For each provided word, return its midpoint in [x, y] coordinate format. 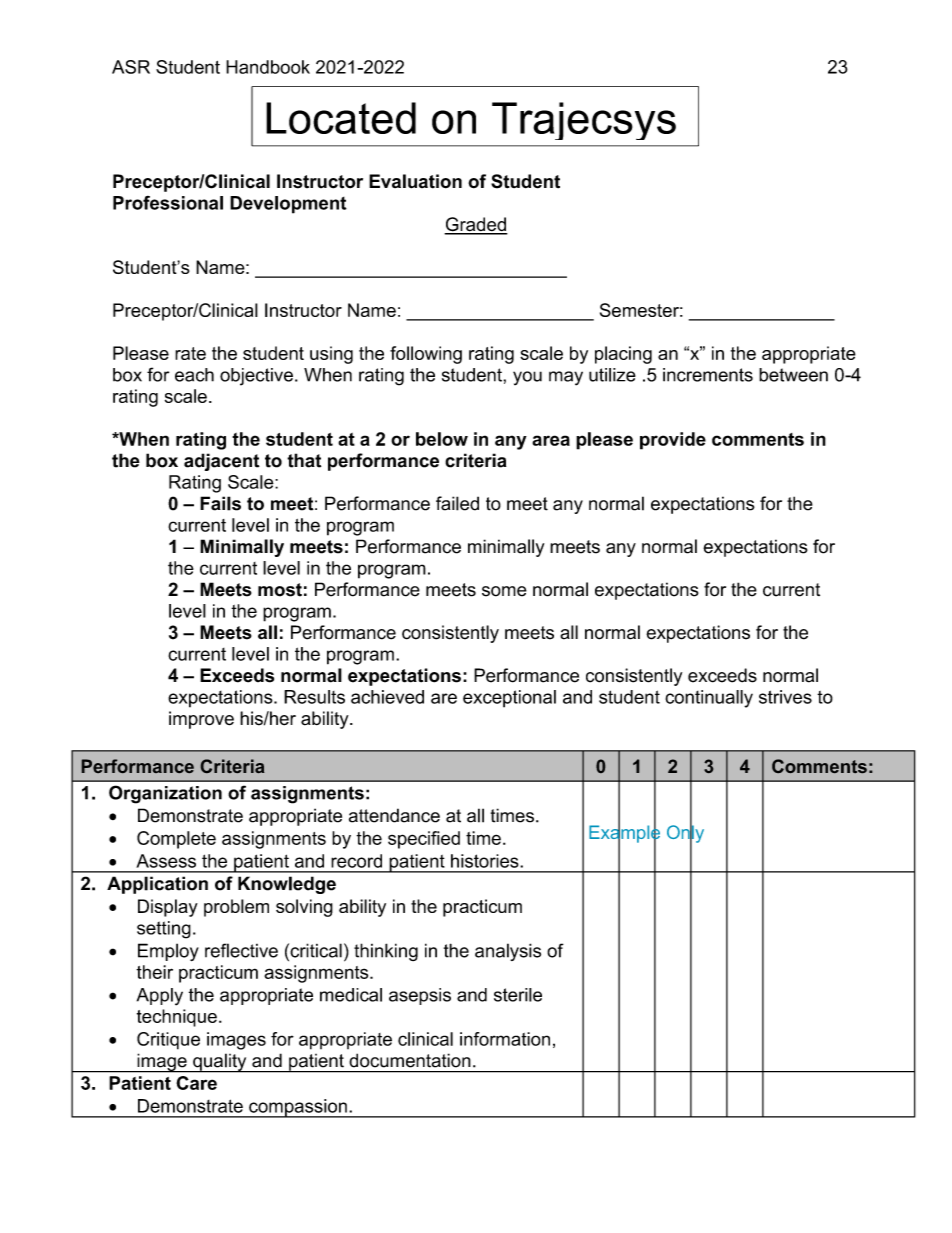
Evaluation [415, 181]
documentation [410, 1060]
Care [196, 1083]
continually [709, 699]
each [194, 375]
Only [685, 834]
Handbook [268, 67]
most [280, 590]
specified [424, 840]
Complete [176, 840]
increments [708, 375]
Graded [476, 225]
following [426, 355]
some [504, 591]
